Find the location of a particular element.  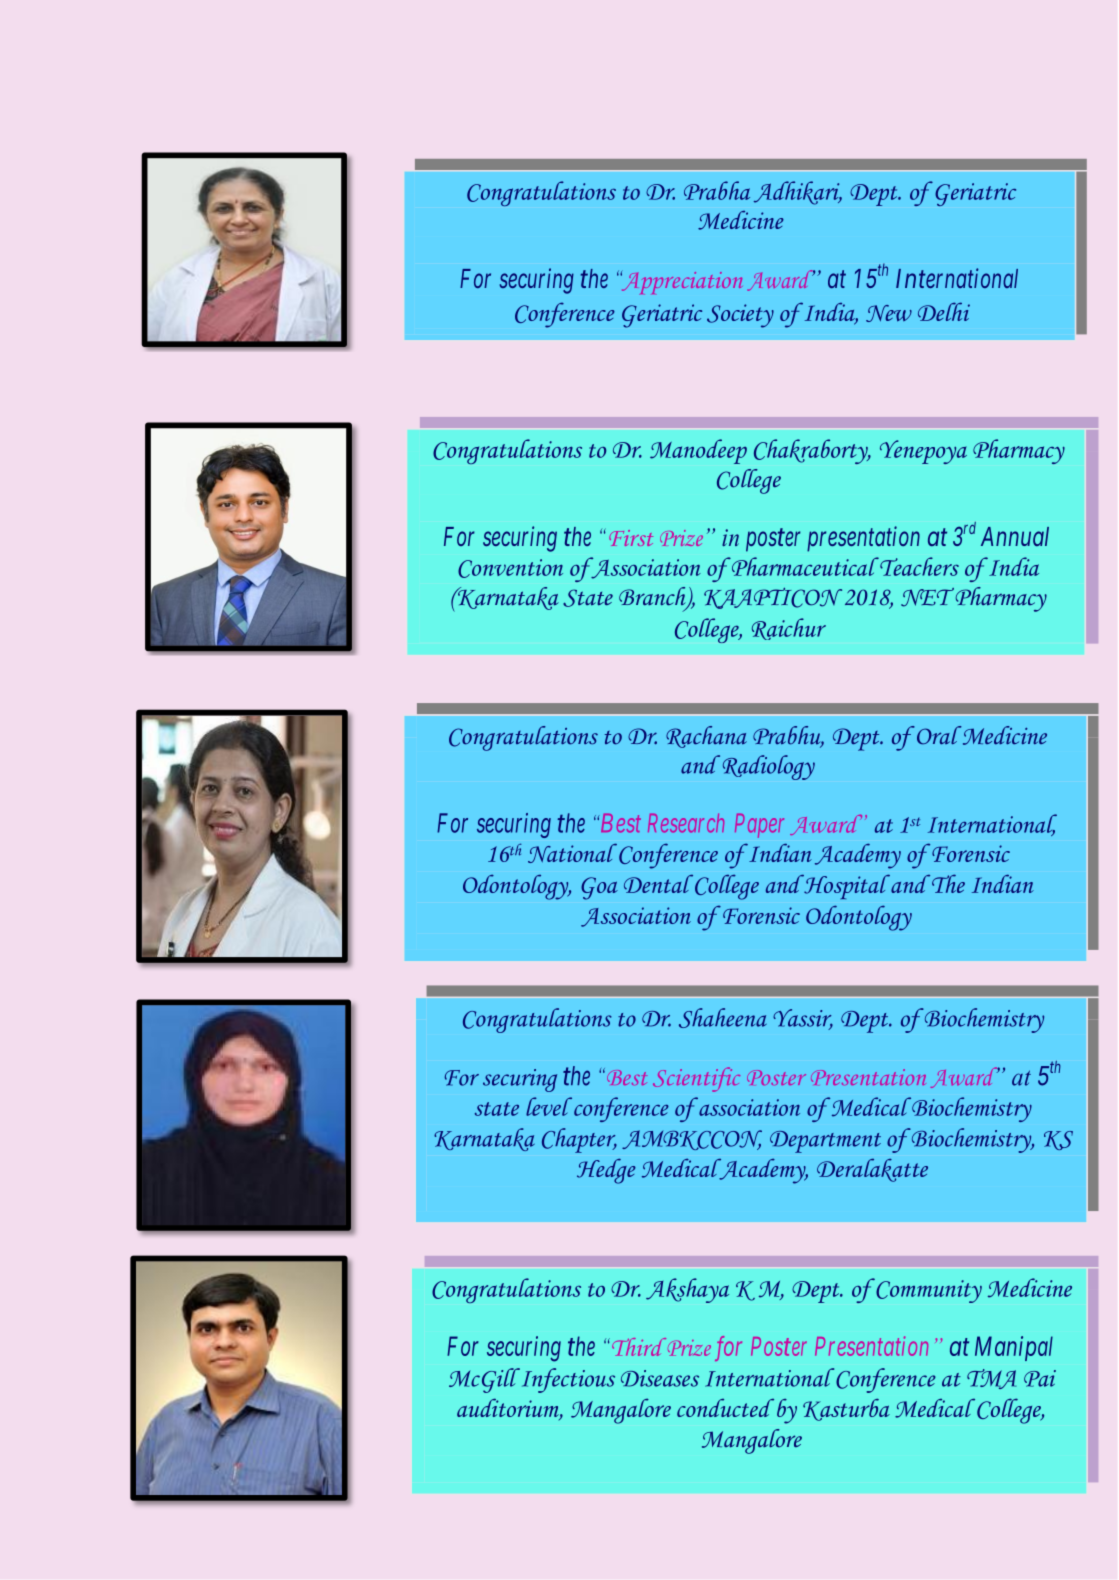

Convention is located at coordinates (510, 568).
